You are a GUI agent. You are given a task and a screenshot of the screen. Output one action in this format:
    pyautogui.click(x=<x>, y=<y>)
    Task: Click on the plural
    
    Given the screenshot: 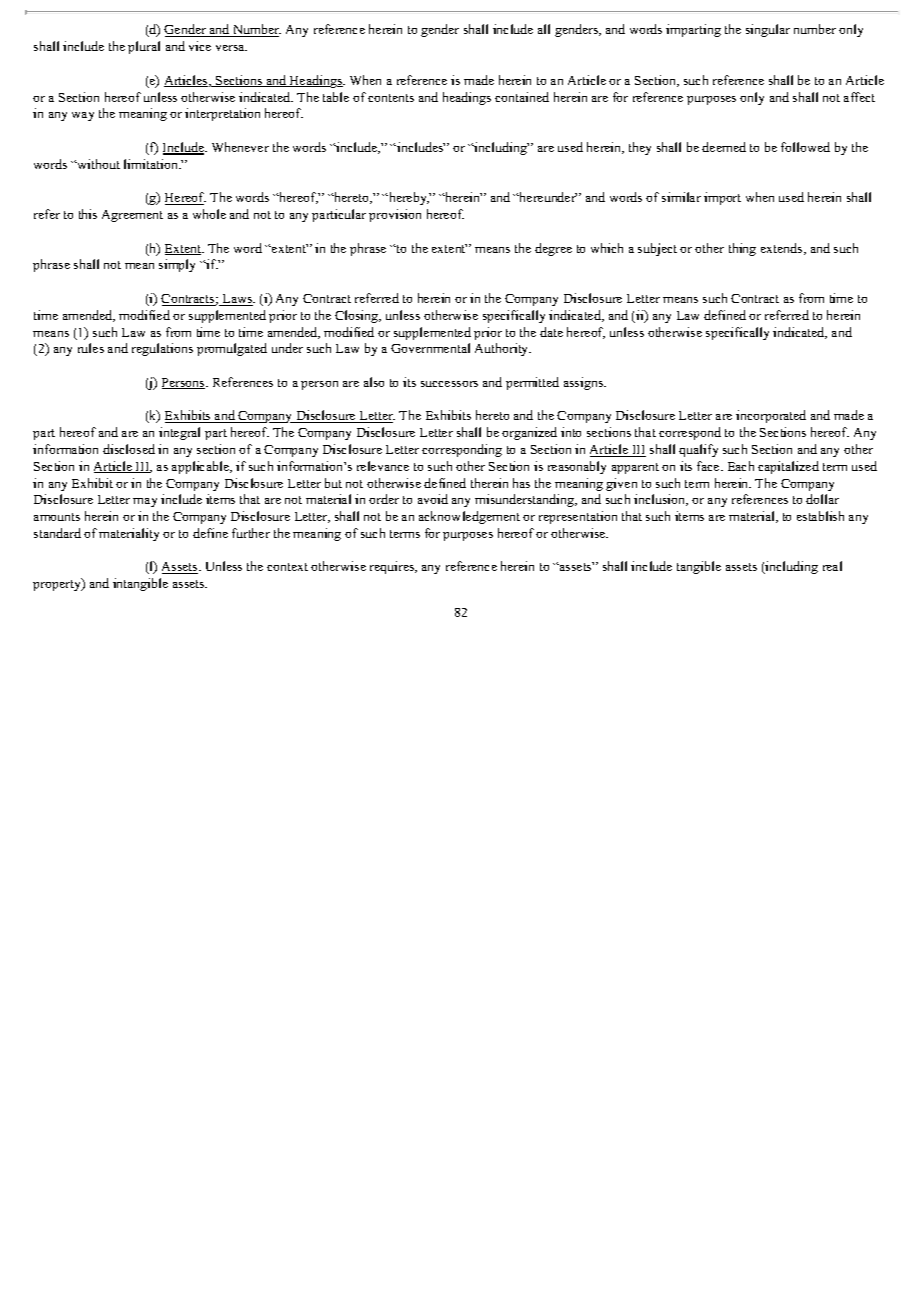 What is the action you would take?
    pyautogui.click(x=144, y=47)
